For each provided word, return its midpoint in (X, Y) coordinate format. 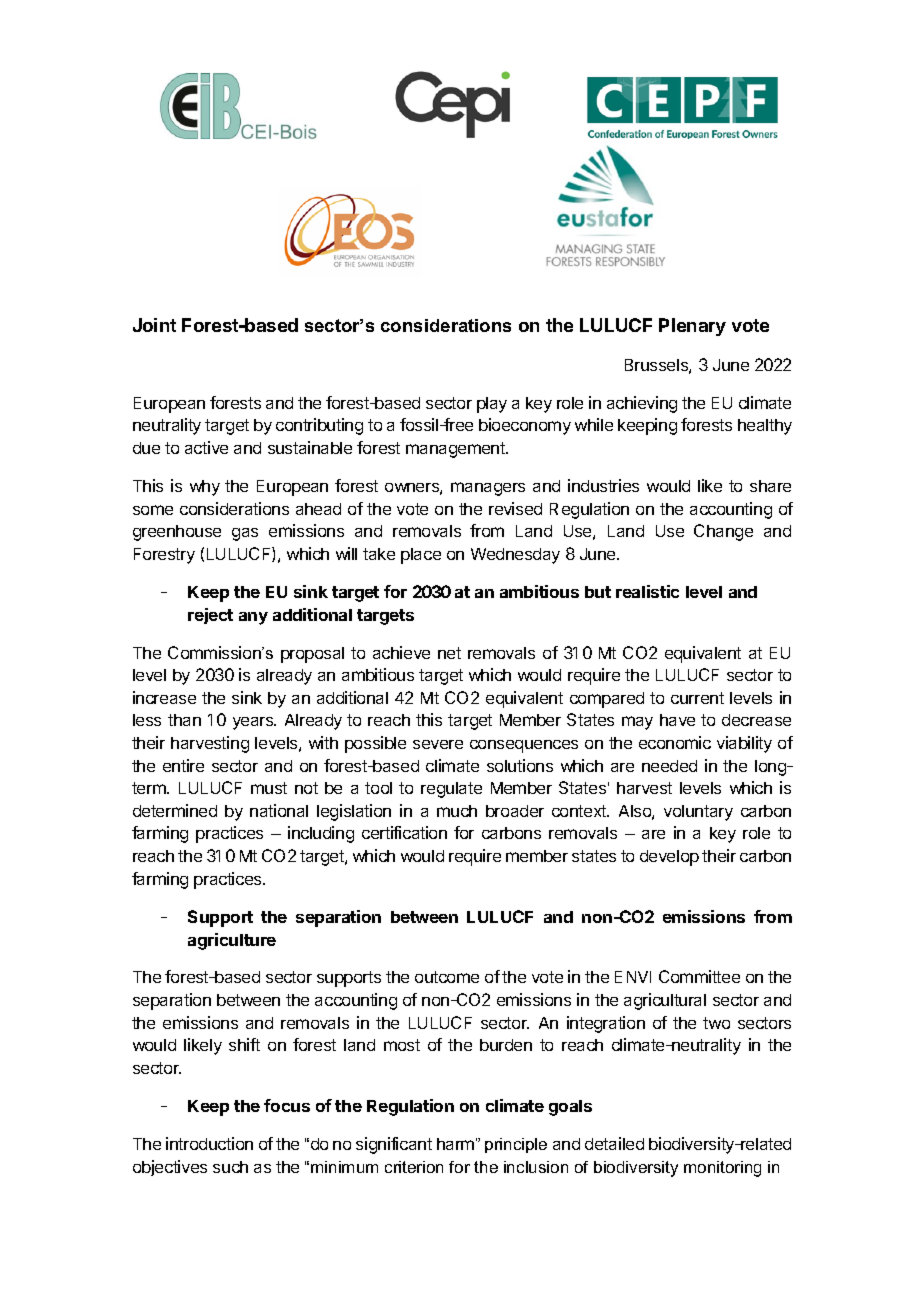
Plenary (692, 327)
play (492, 405)
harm (455, 1144)
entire (183, 765)
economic (675, 742)
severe (438, 744)
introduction (209, 1143)
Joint (154, 325)
